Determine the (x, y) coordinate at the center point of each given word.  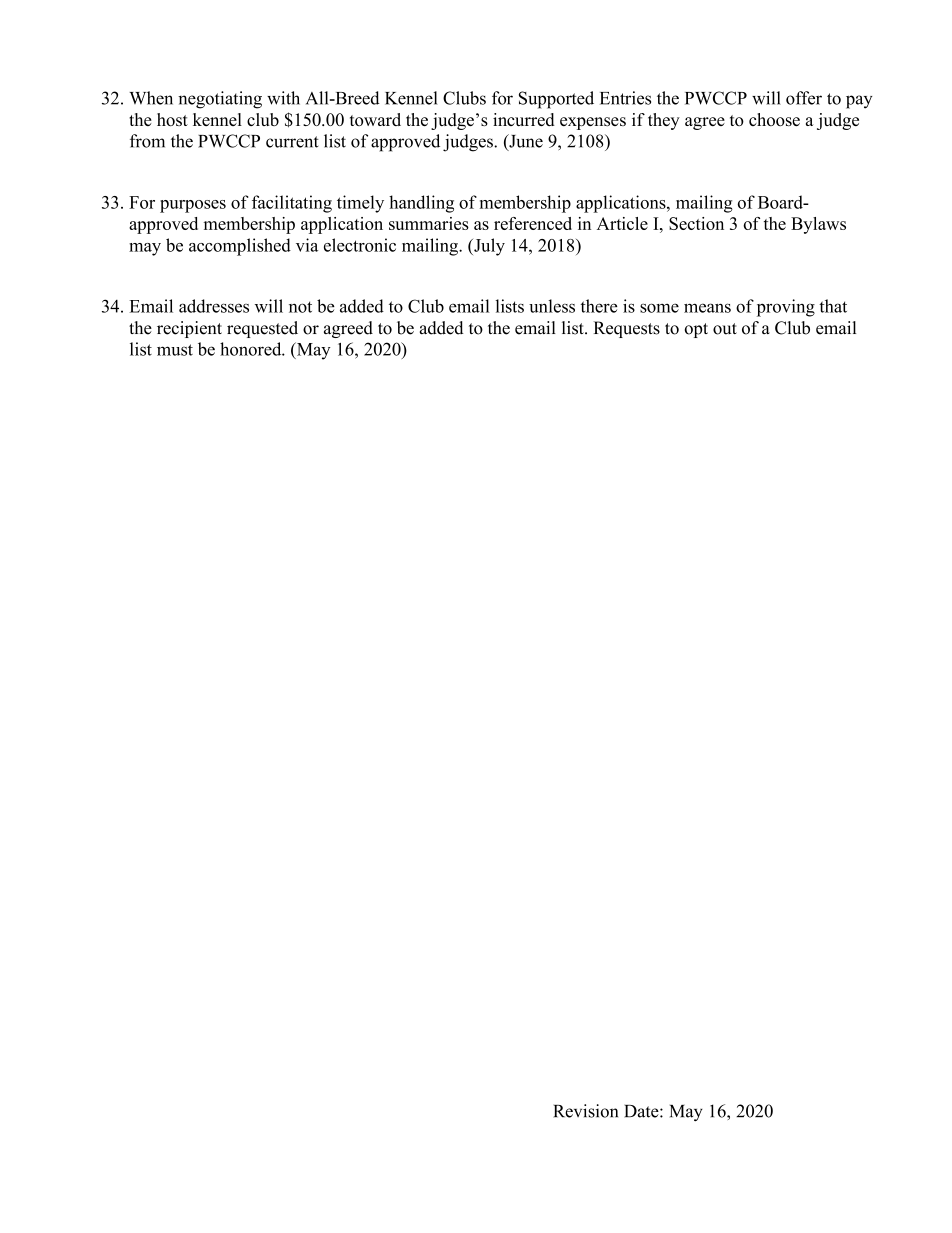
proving (786, 308)
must (175, 350)
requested (262, 329)
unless (552, 306)
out (725, 329)
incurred (524, 119)
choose (774, 119)
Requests (626, 329)
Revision (586, 1111)
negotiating (220, 100)
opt (696, 330)
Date (642, 1111)
